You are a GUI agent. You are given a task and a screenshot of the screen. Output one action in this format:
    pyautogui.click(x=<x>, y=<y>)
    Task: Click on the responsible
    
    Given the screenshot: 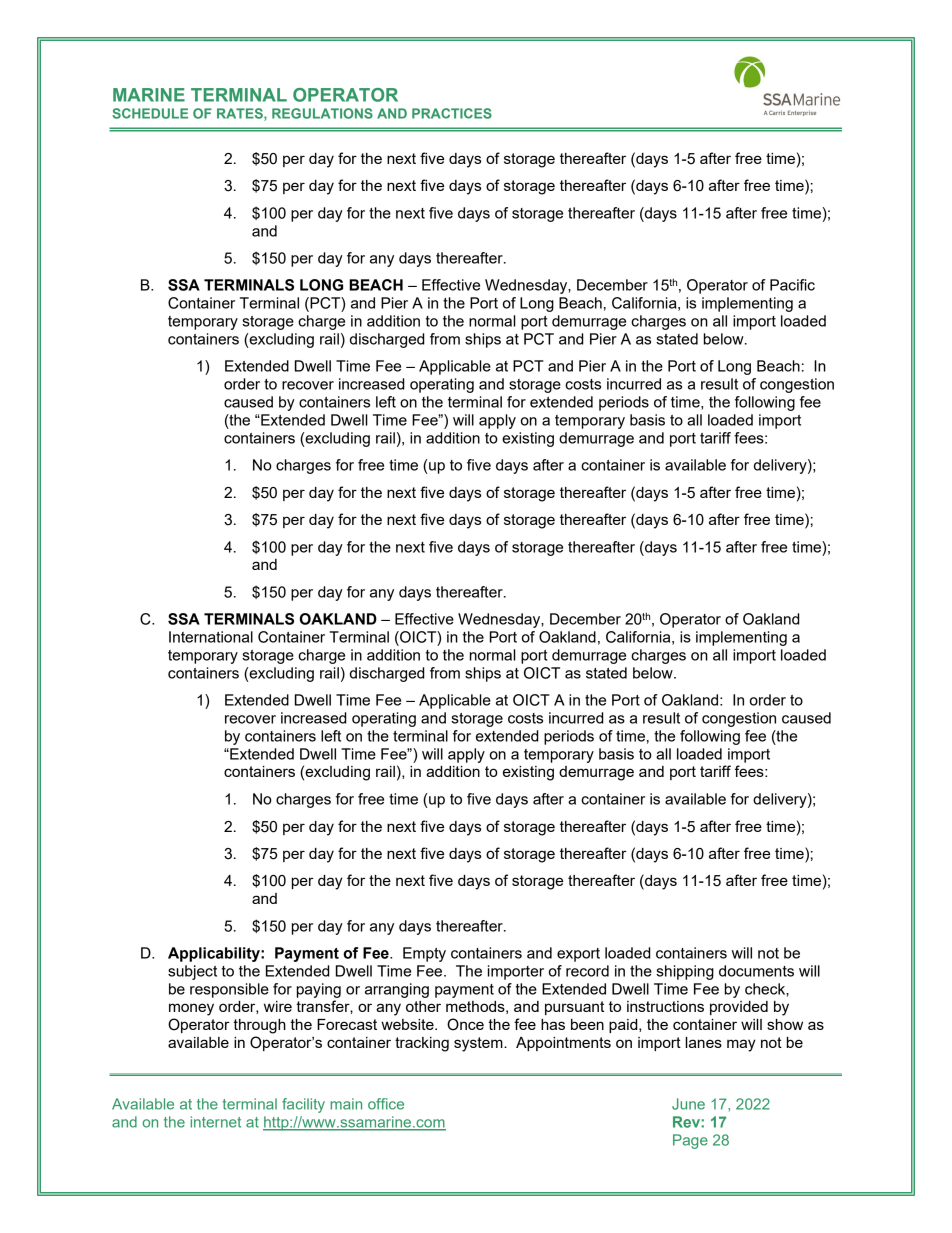 What is the action you would take?
    pyautogui.click(x=229, y=990)
